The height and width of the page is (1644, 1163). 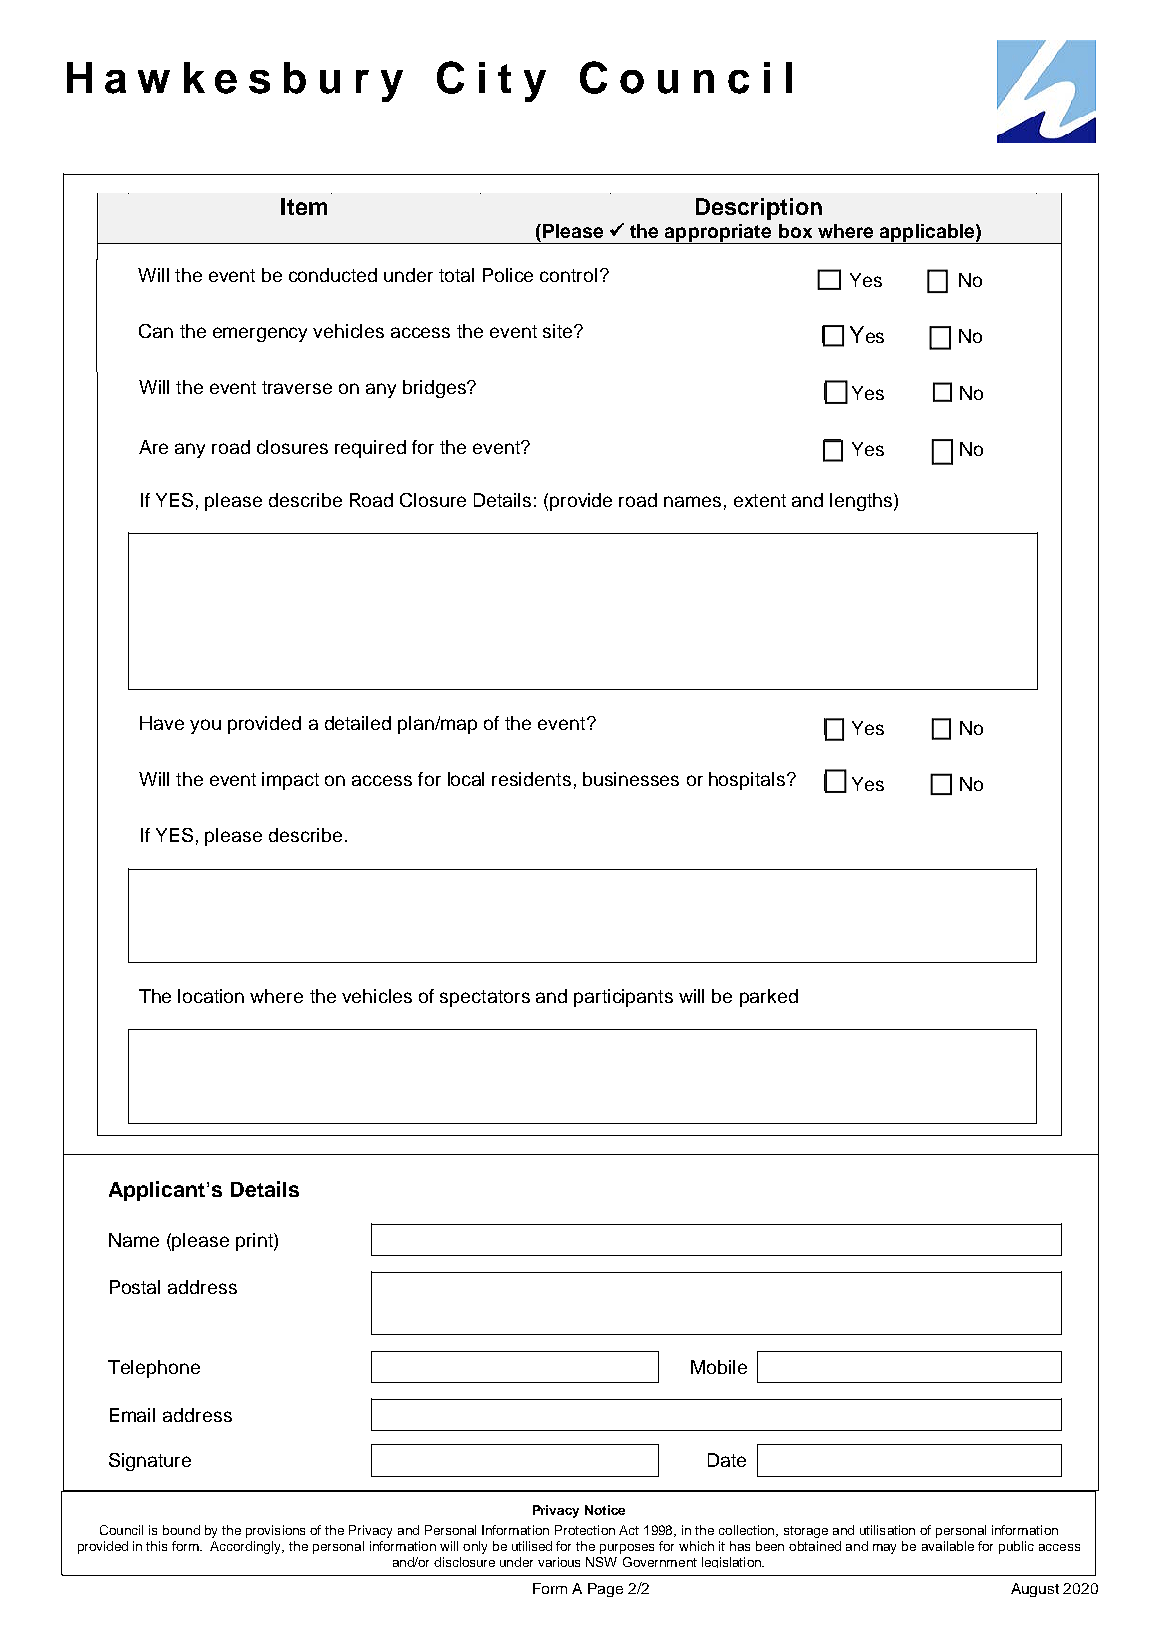 I want to click on Item, so click(x=304, y=206).
